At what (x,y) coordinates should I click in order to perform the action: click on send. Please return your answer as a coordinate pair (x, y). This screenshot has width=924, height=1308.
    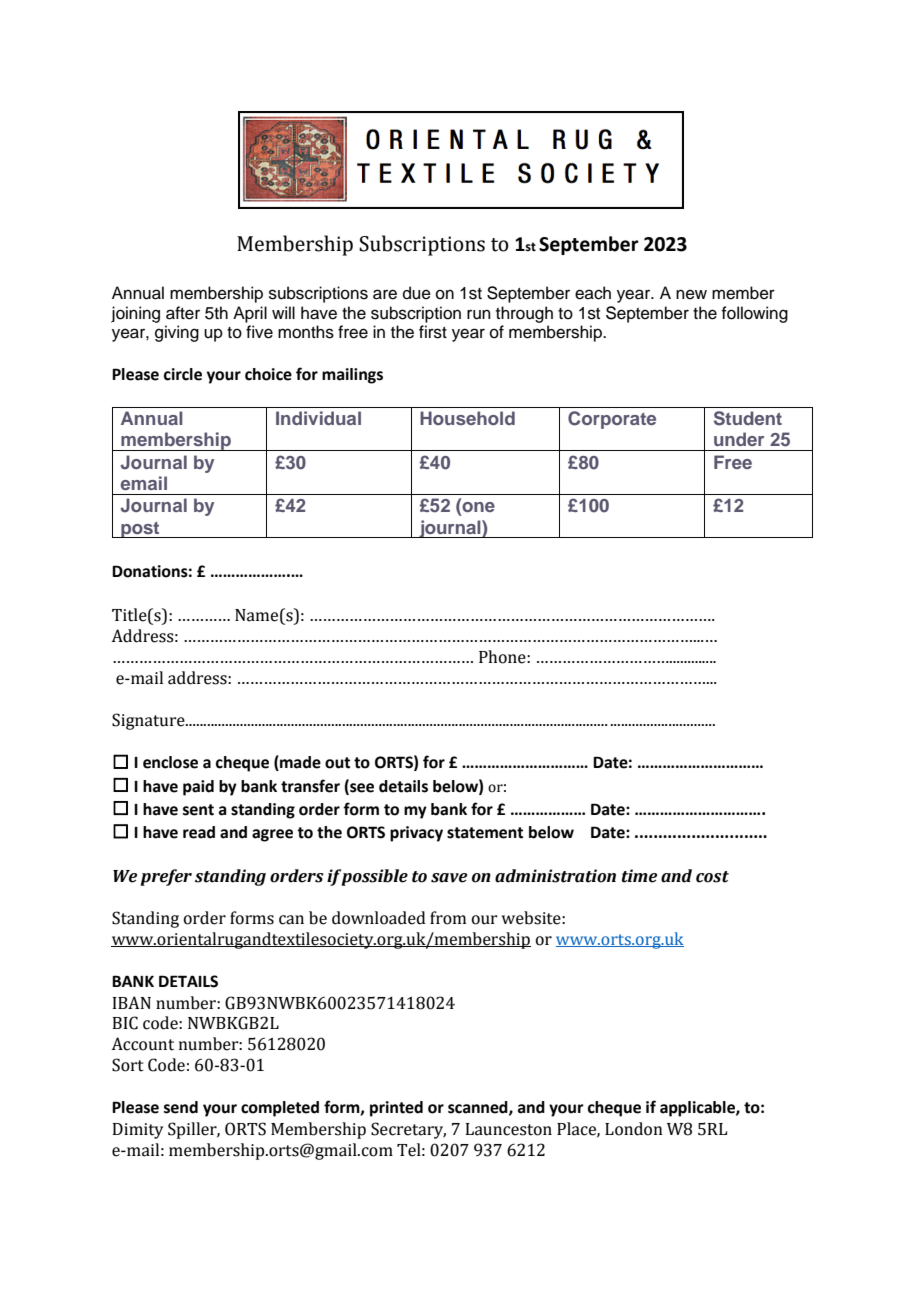
    Looking at the image, I should click on (181, 1107).
